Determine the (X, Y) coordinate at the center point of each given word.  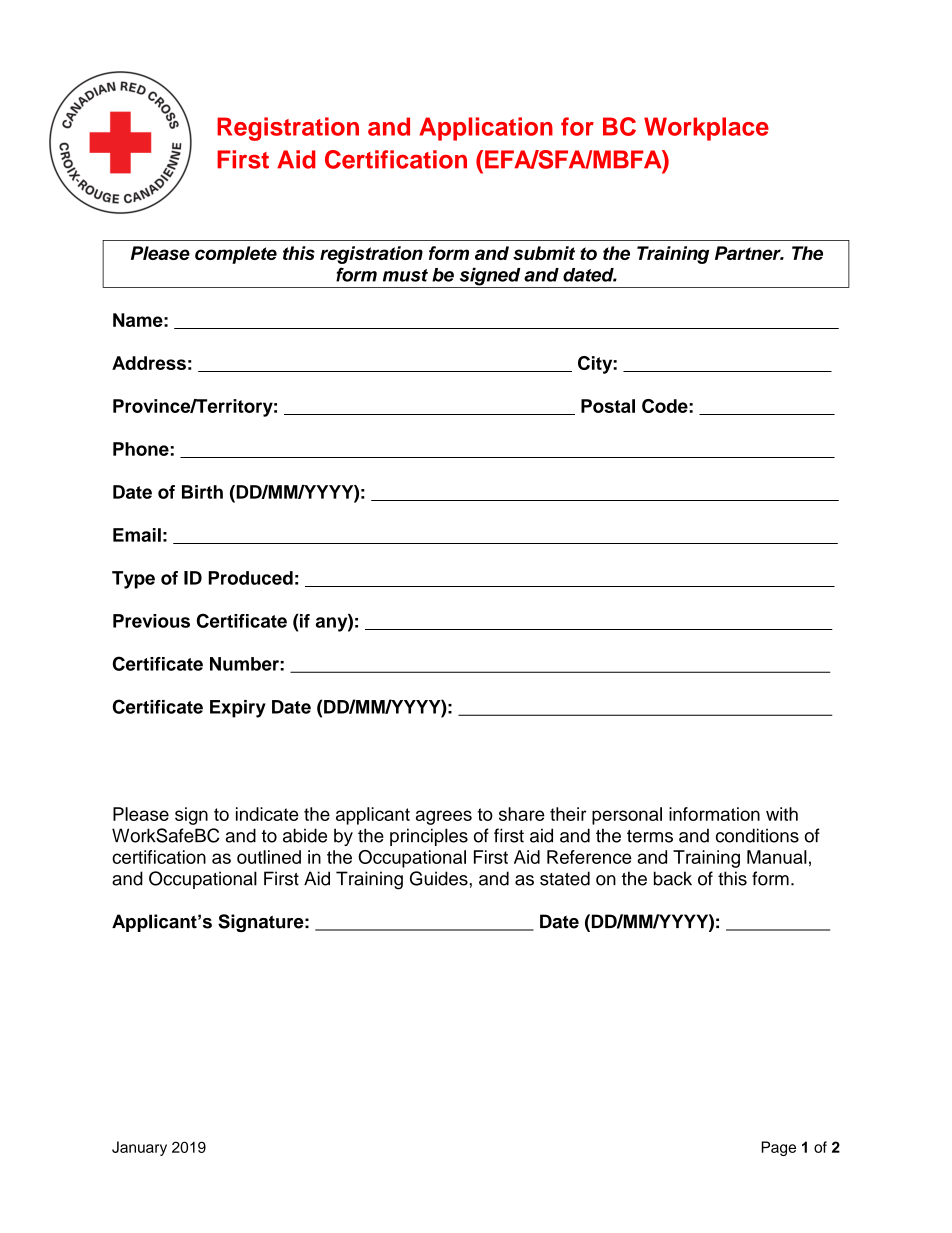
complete (236, 255)
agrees (444, 817)
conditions (757, 835)
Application (486, 129)
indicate (267, 814)
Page (778, 1148)
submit (544, 253)
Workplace (706, 129)
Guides (440, 878)
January (139, 1148)
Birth (202, 492)
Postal (608, 406)
